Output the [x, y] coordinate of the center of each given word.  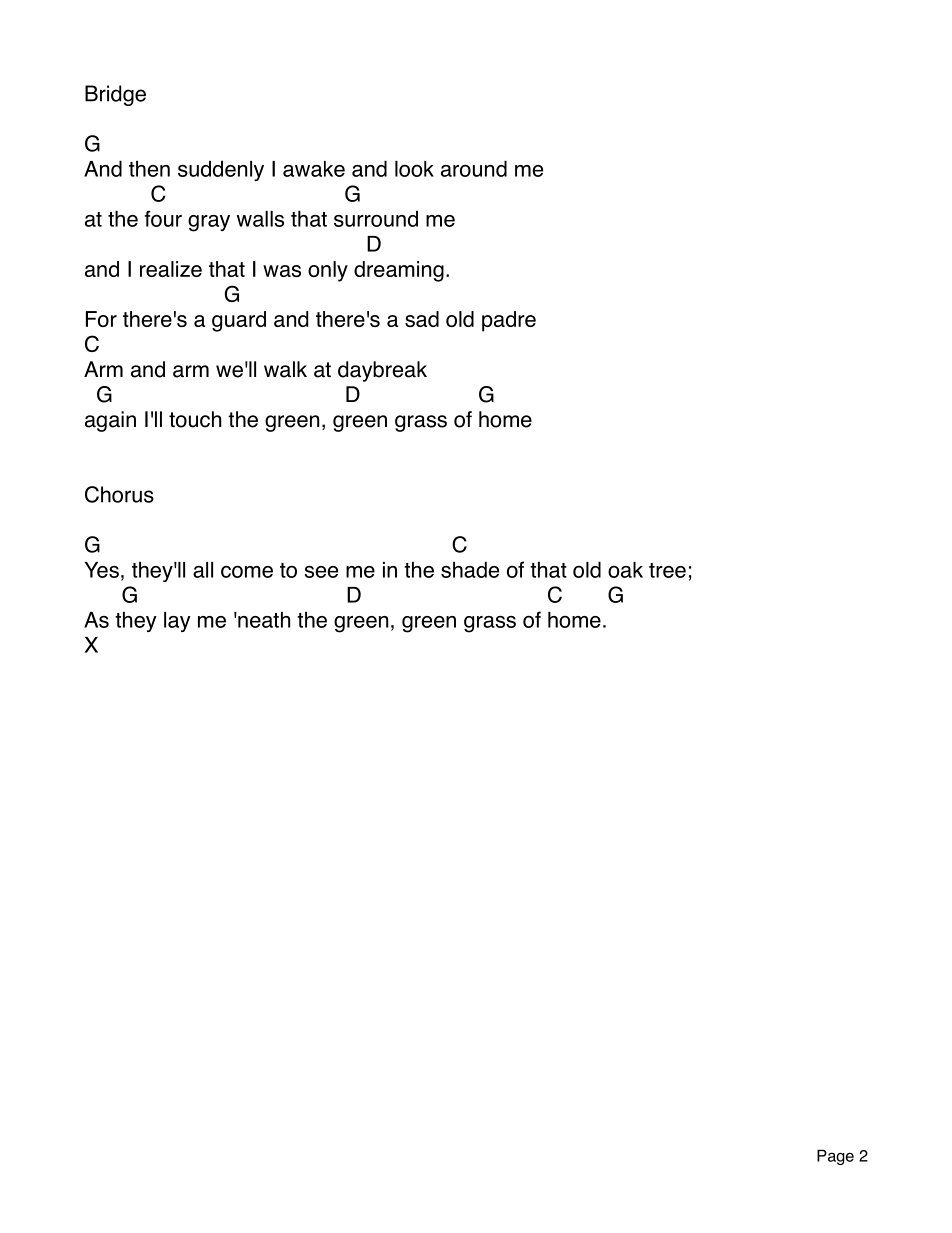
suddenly [221, 171]
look [414, 169]
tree [667, 570]
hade [476, 570]
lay [177, 622]
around [474, 169]
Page [835, 1157]
